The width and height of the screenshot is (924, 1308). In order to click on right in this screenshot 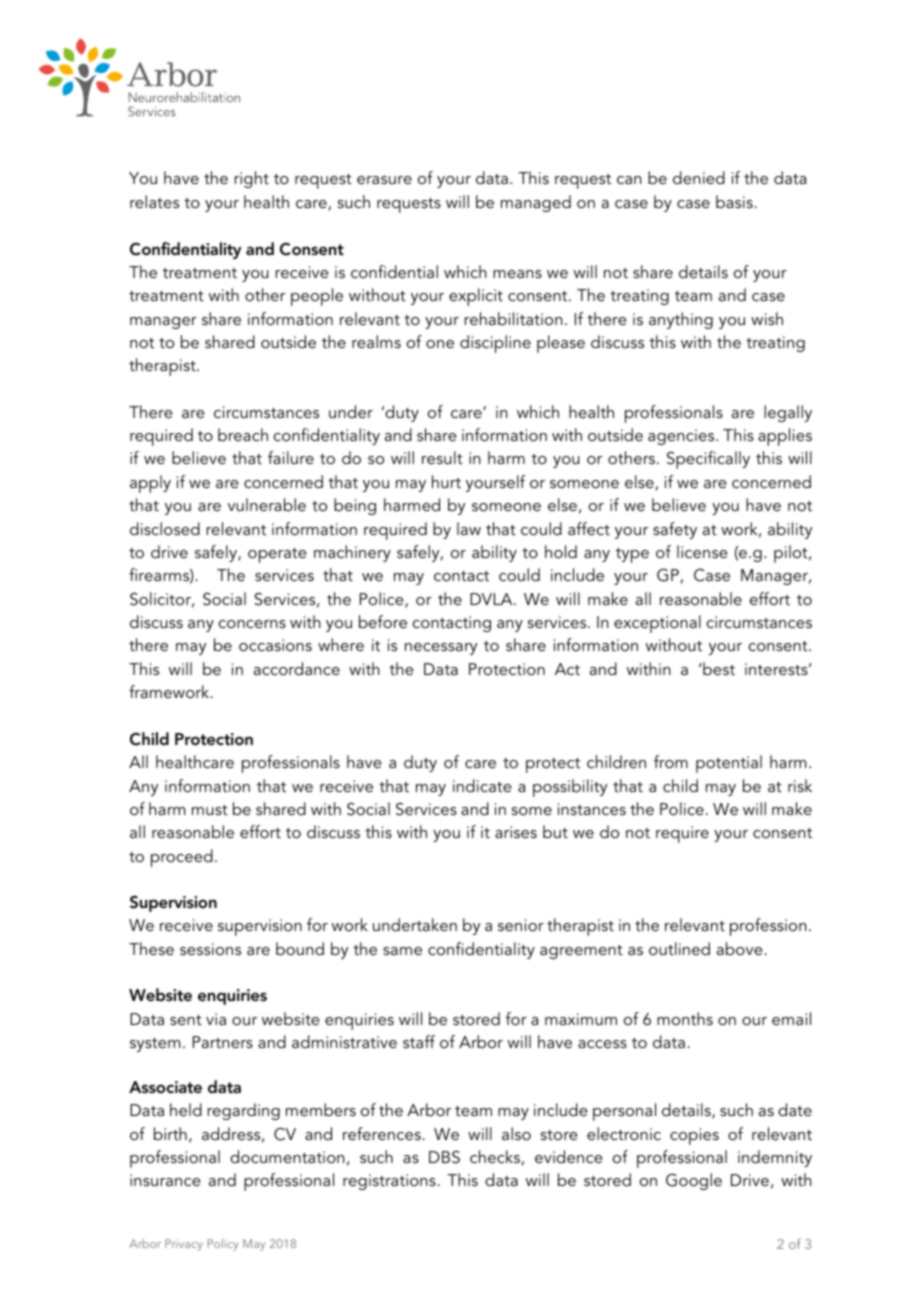, I will do `click(251, 179)`.
